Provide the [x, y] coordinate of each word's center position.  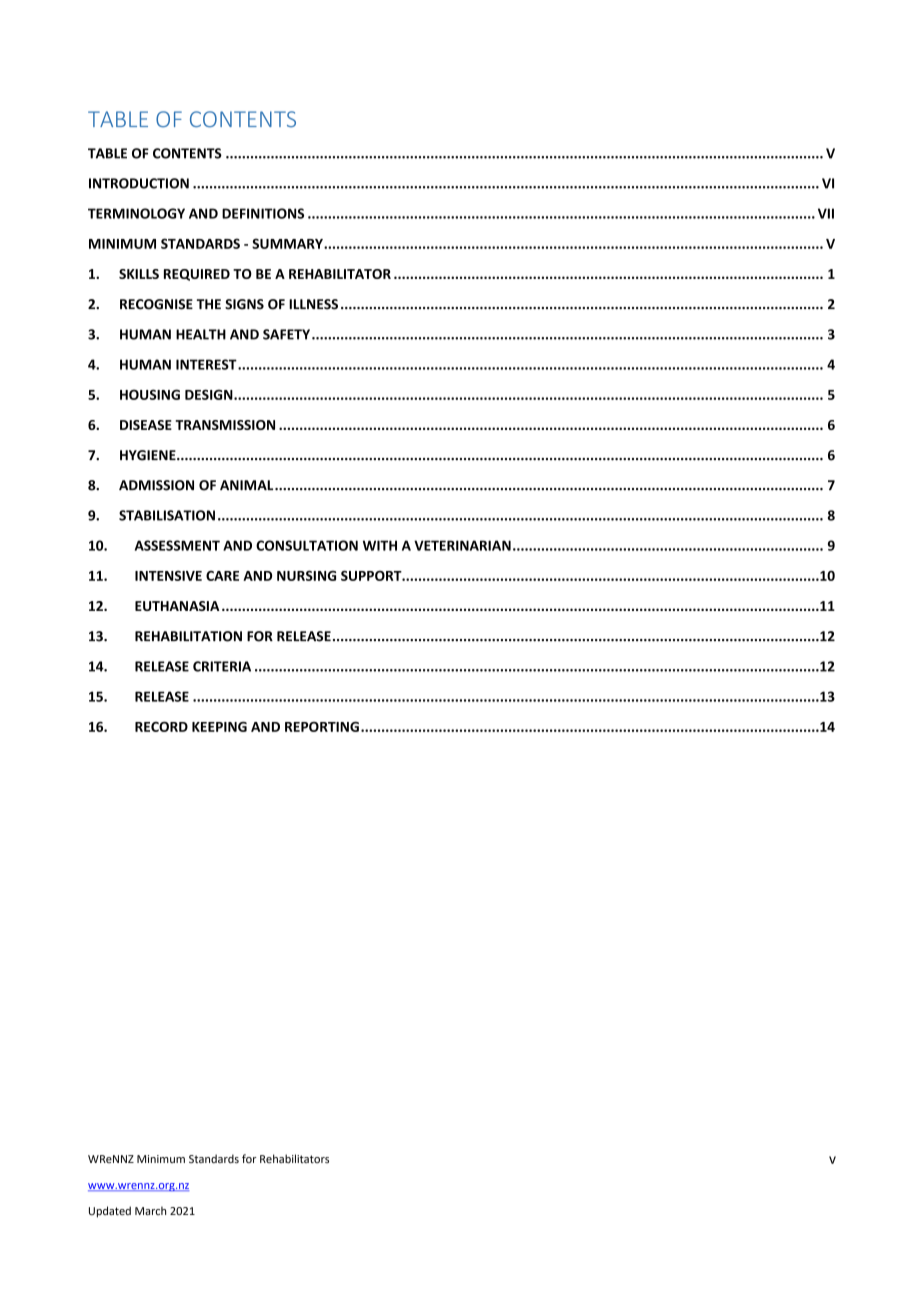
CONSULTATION [307, 545]
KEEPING [219, 726]
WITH [380, 545]
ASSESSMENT [177, 545]
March [150, 1210]
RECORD [161, 726]
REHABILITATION [188, 636]
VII [826, 213]
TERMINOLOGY [136, 213]
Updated [110, 1212]
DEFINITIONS [263, 213]
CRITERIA [222, 666]
